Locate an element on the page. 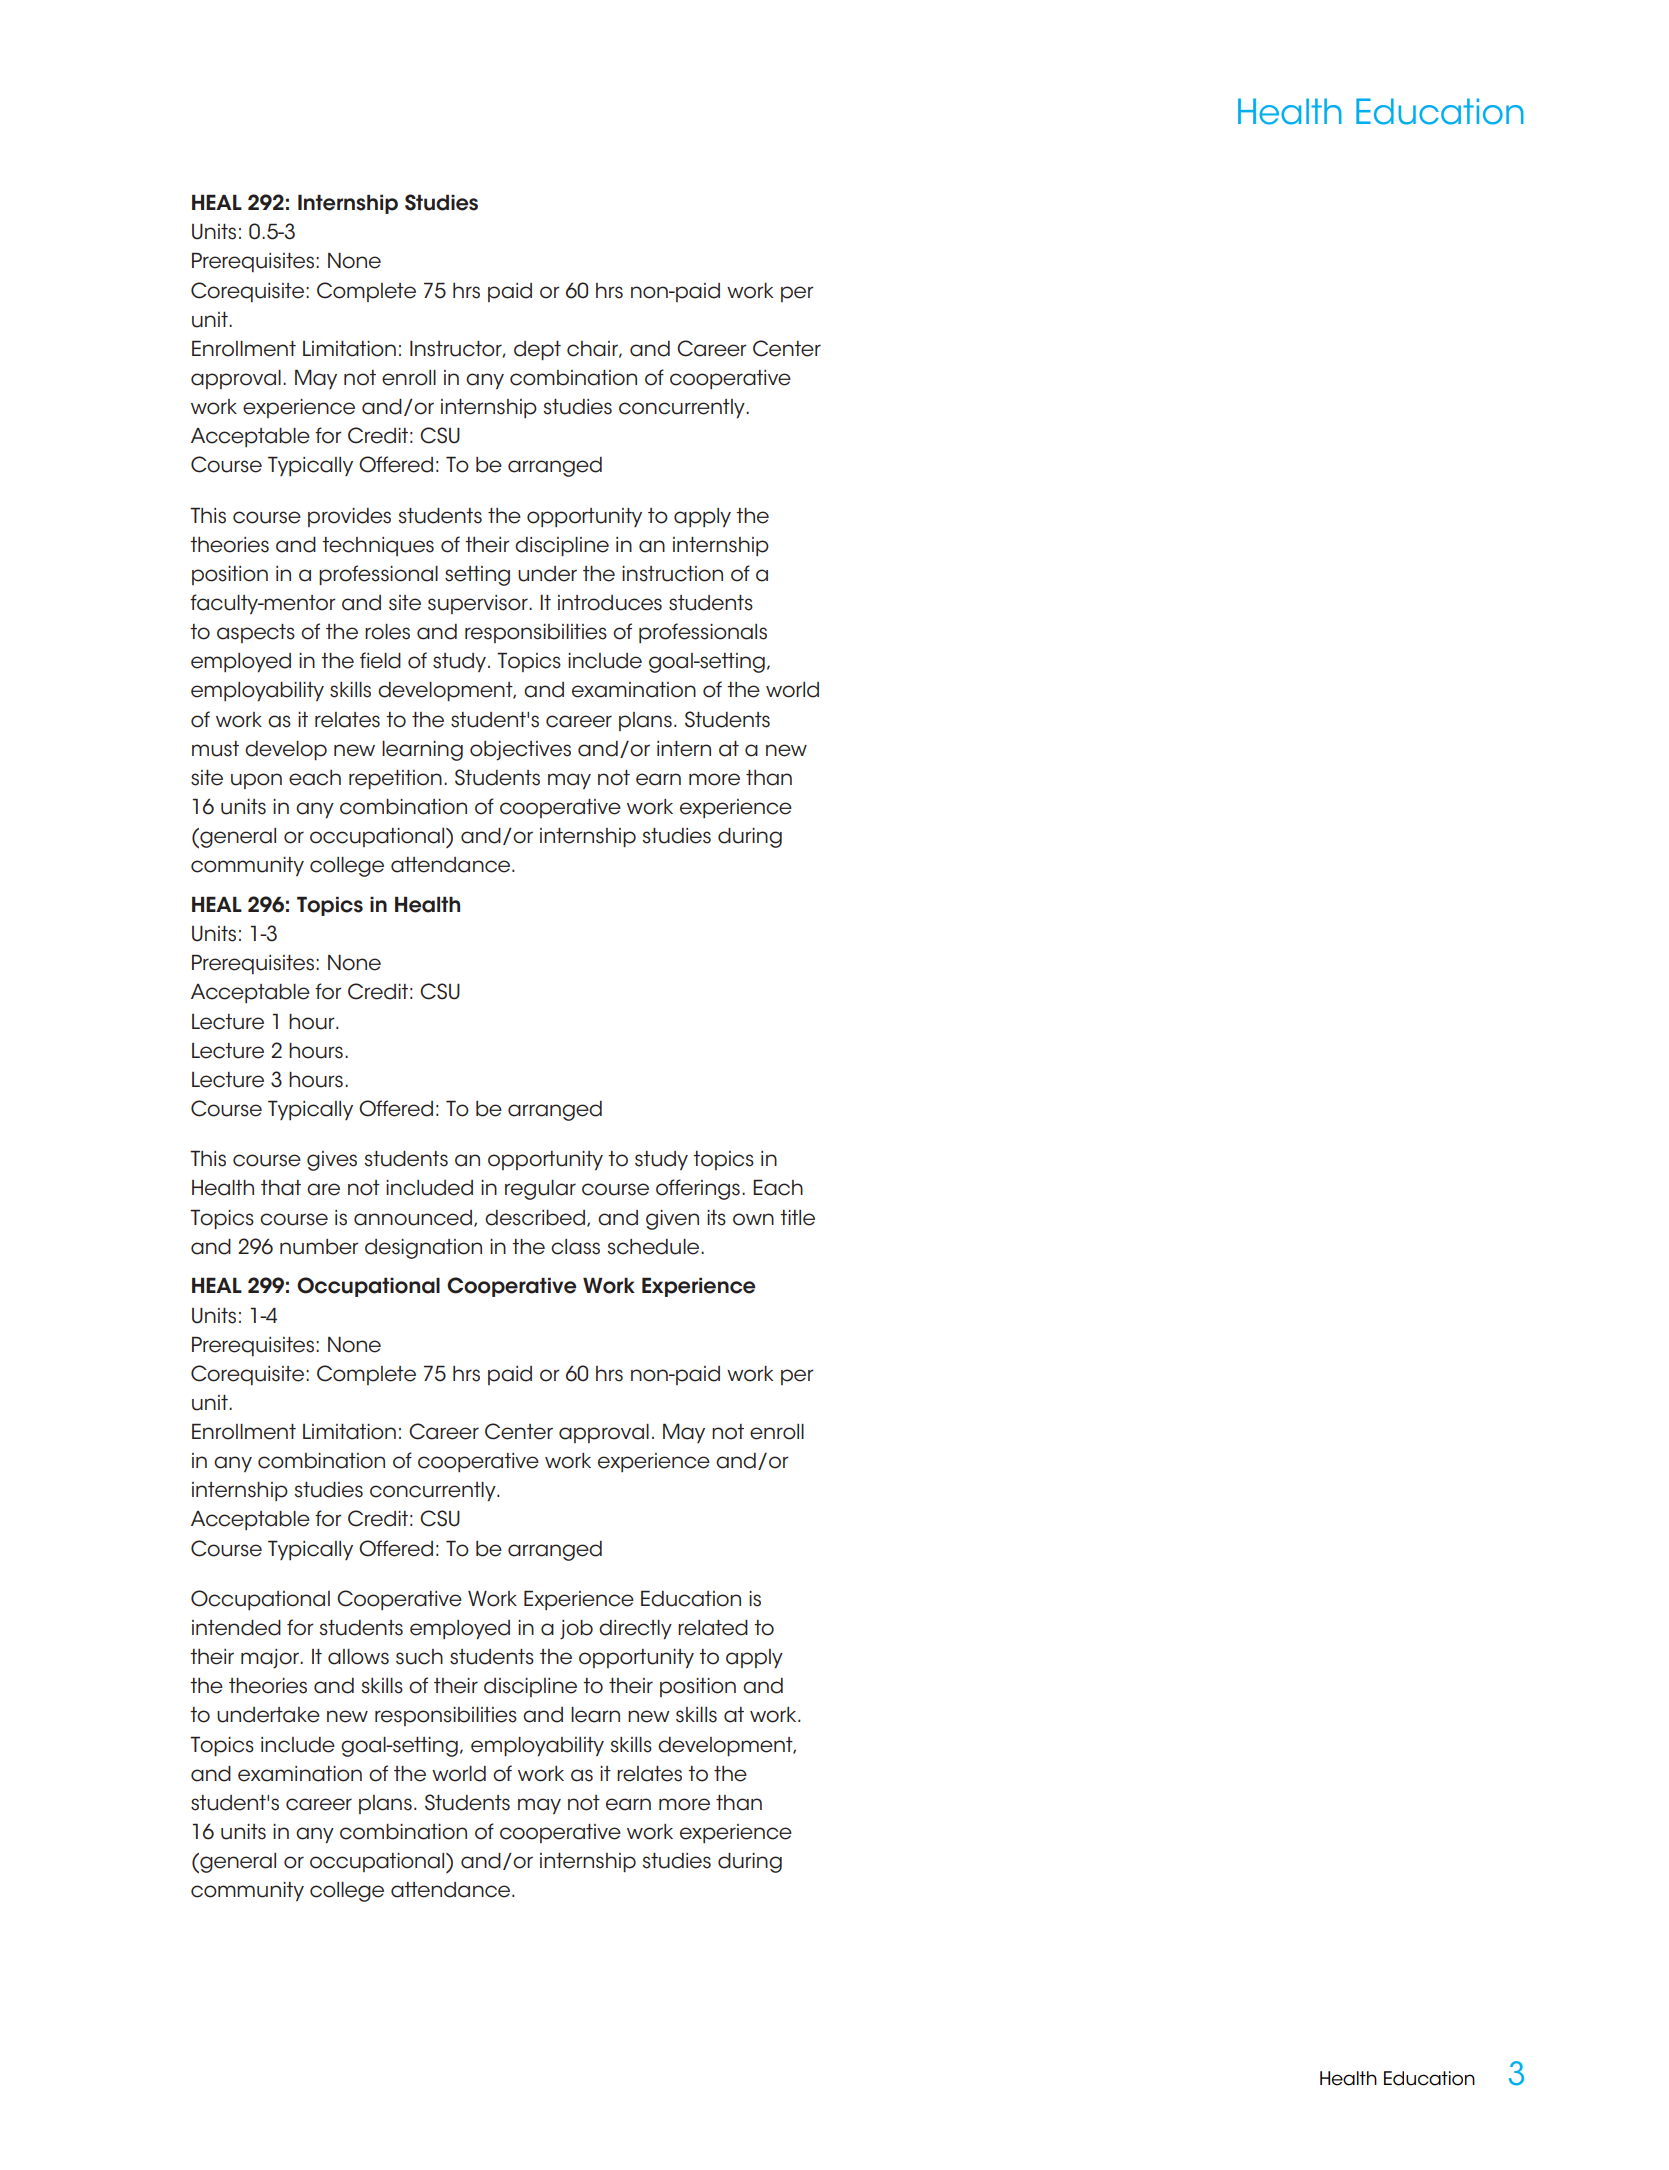  regular is located at coordinates (540, 1190).
